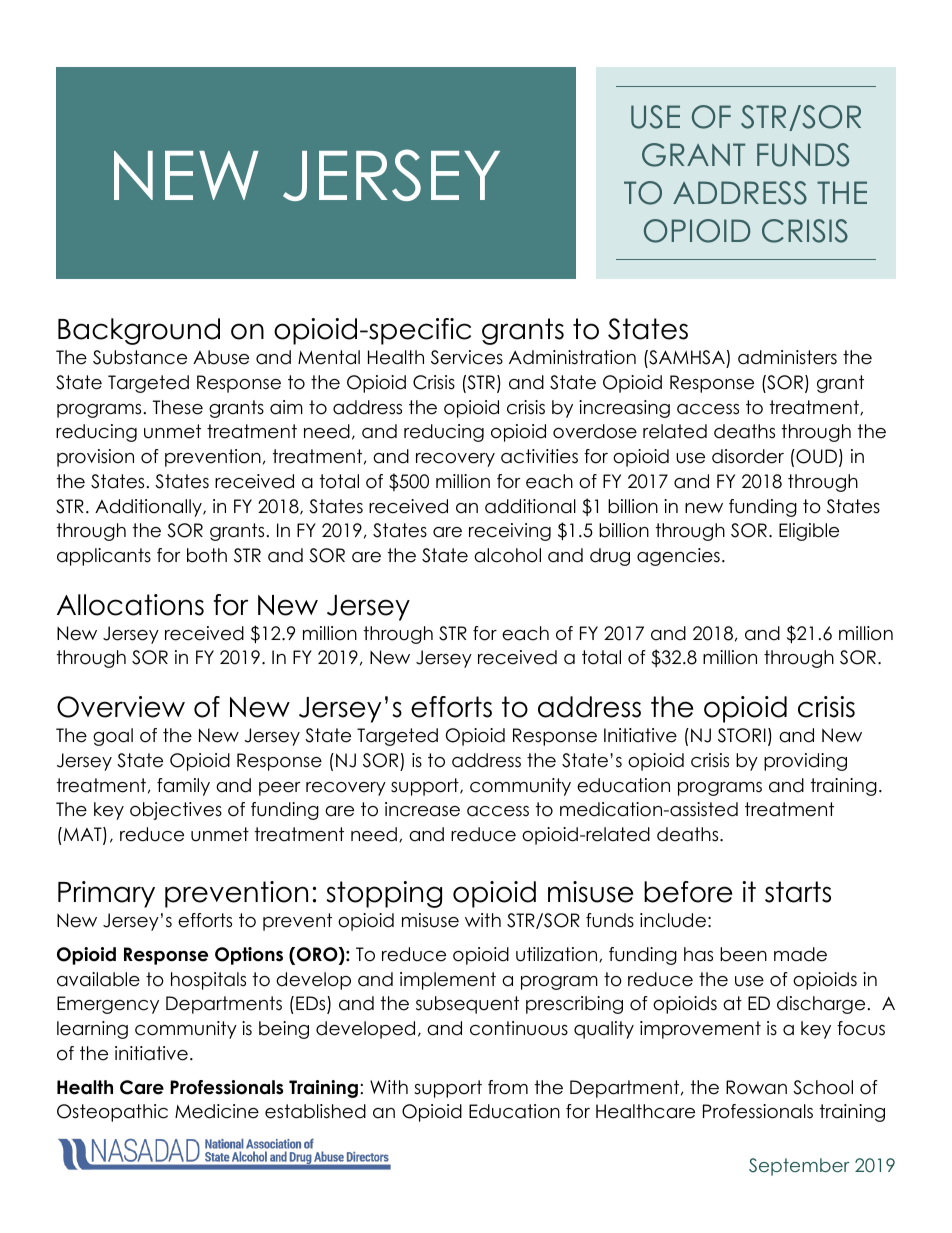 This screenshot has width=952, height=1233. I want to click on Options, so click(249, 956).
